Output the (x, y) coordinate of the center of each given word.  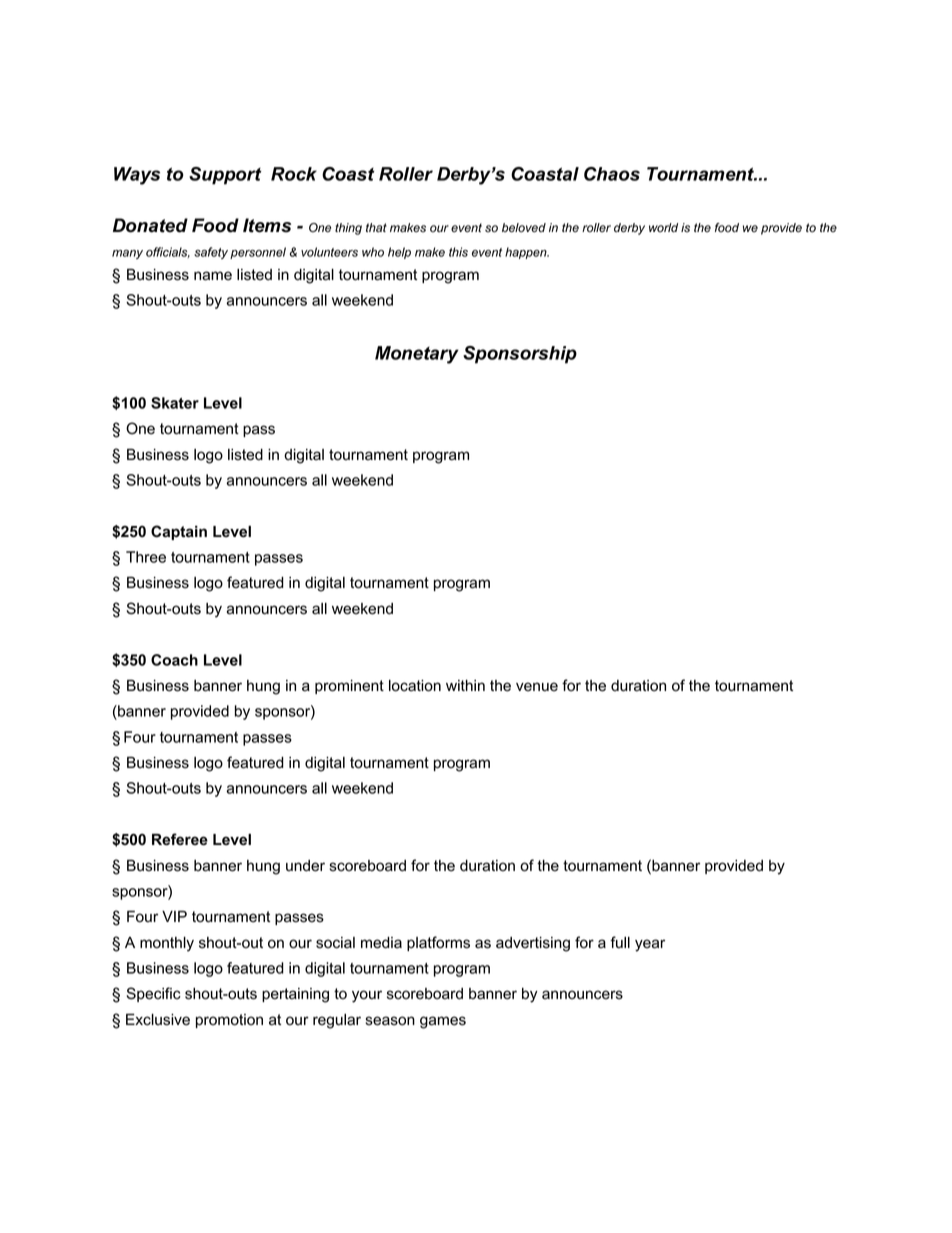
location (415, 686)
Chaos (612, 174)
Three (146, 557)
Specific (154, 994)
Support (225, 176)
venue (537, 687)
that (376, 228)
